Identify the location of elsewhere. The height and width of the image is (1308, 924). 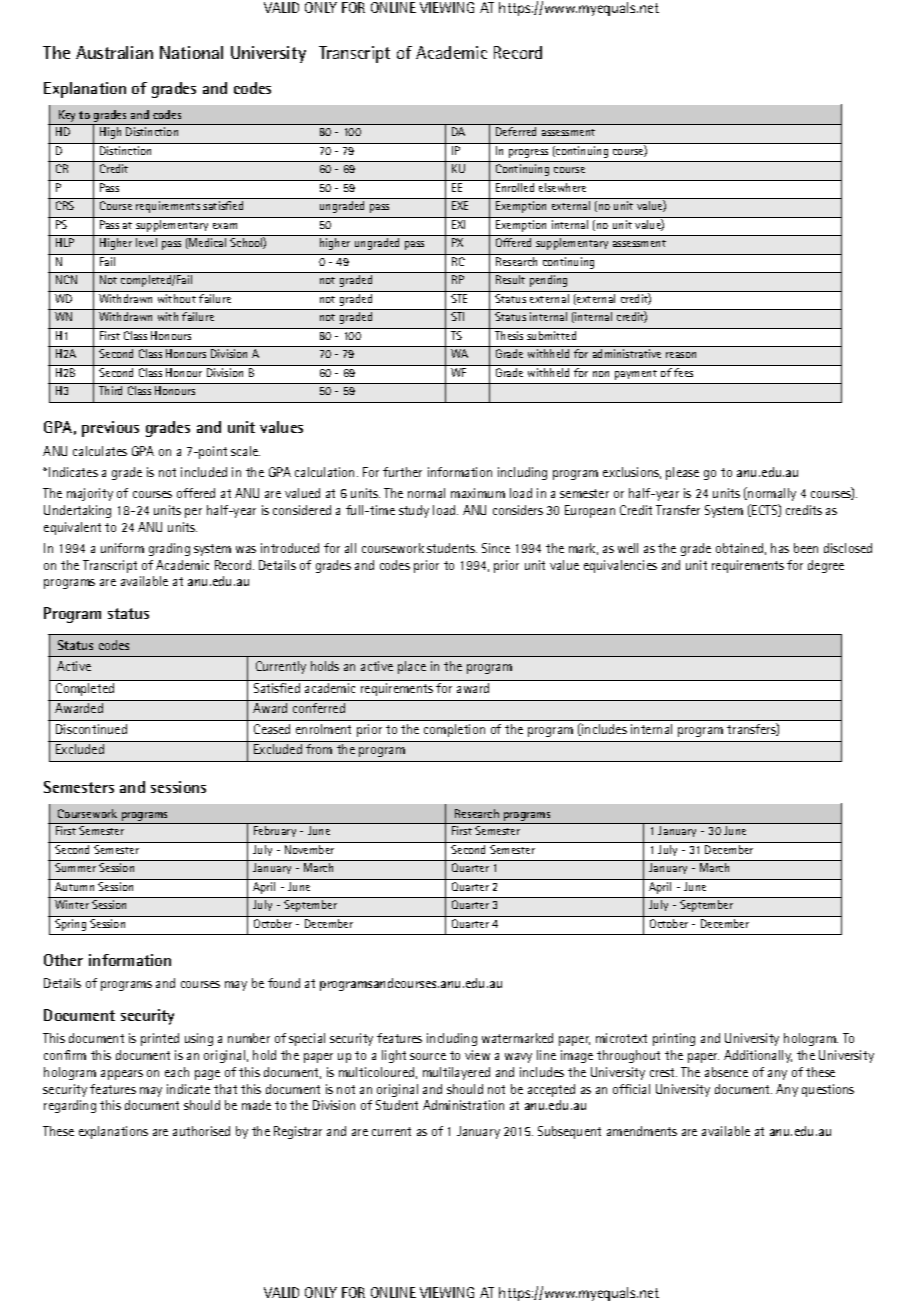
(562, 187).
